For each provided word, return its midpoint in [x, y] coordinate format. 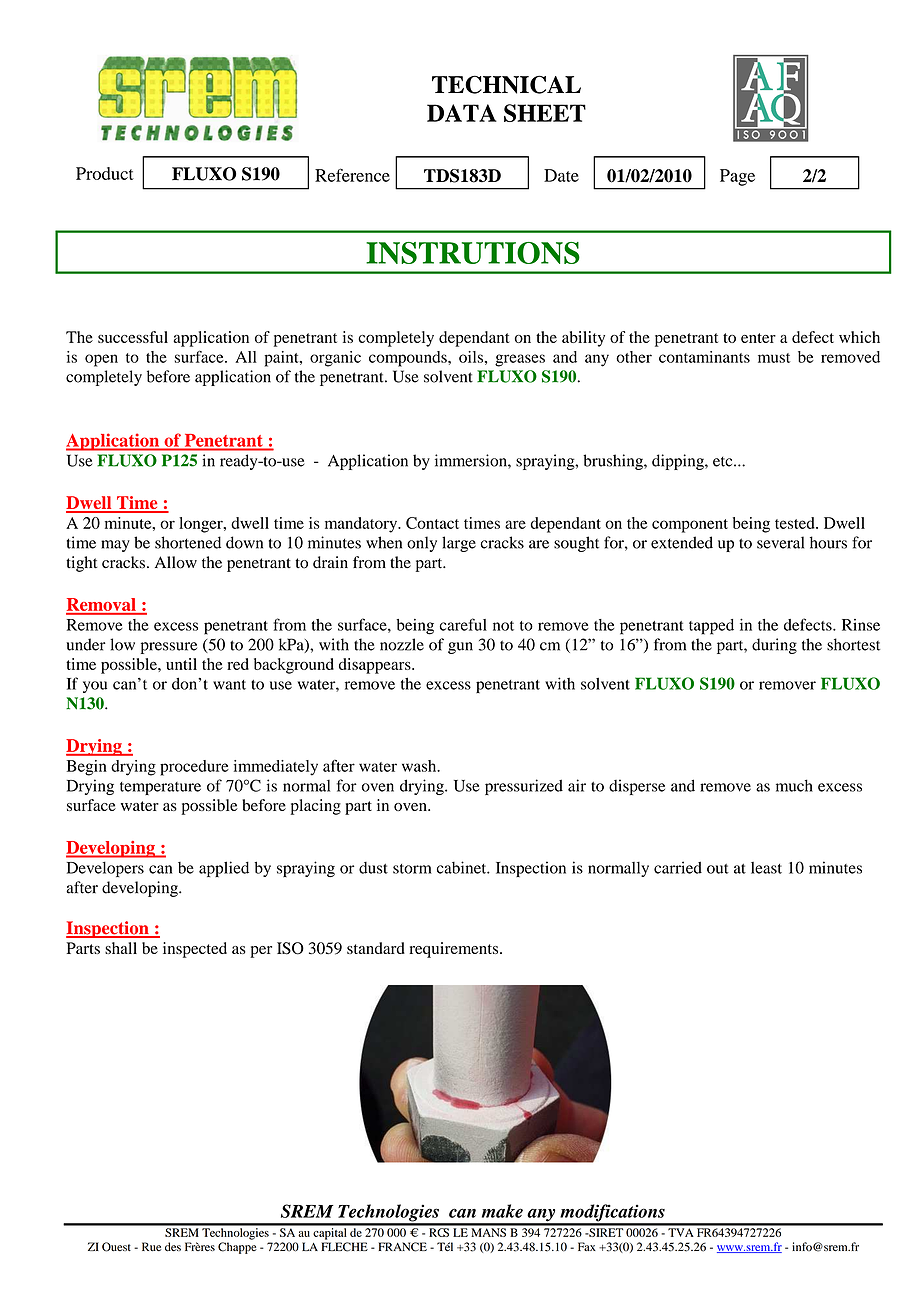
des [173, 1247]
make [502, 1211]
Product [105, 173]
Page [737, 177]
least [766, 868]
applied [224, 869]
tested [796, 523]
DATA [462, 113]
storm [412, 869]
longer [202, 525]
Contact [432, 523]
